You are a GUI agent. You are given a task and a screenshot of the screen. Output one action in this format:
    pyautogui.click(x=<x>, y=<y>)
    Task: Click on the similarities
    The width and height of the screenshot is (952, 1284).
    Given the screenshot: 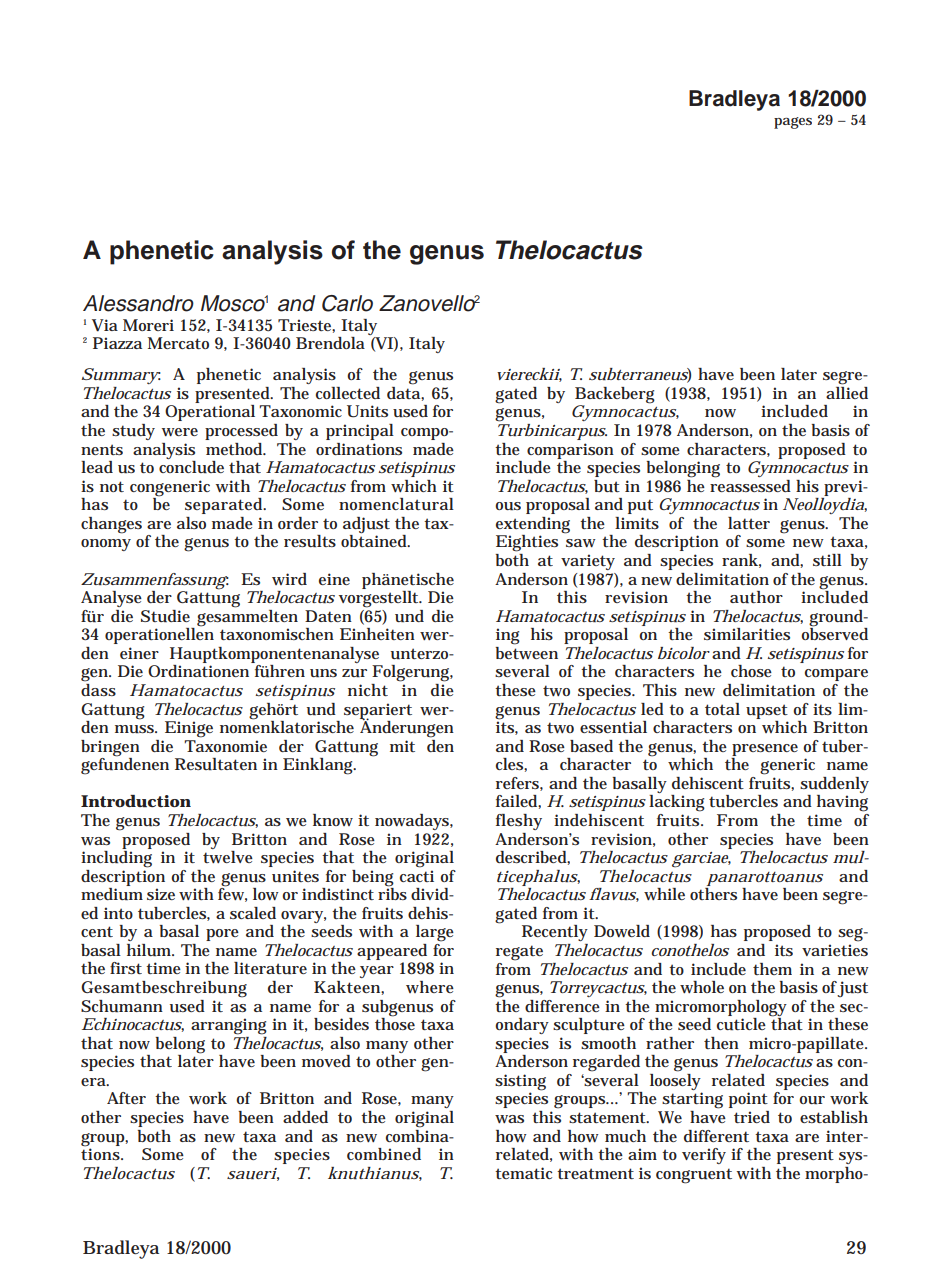 What is the action you would take?
    pyautogui.click(x=747, y=634)
